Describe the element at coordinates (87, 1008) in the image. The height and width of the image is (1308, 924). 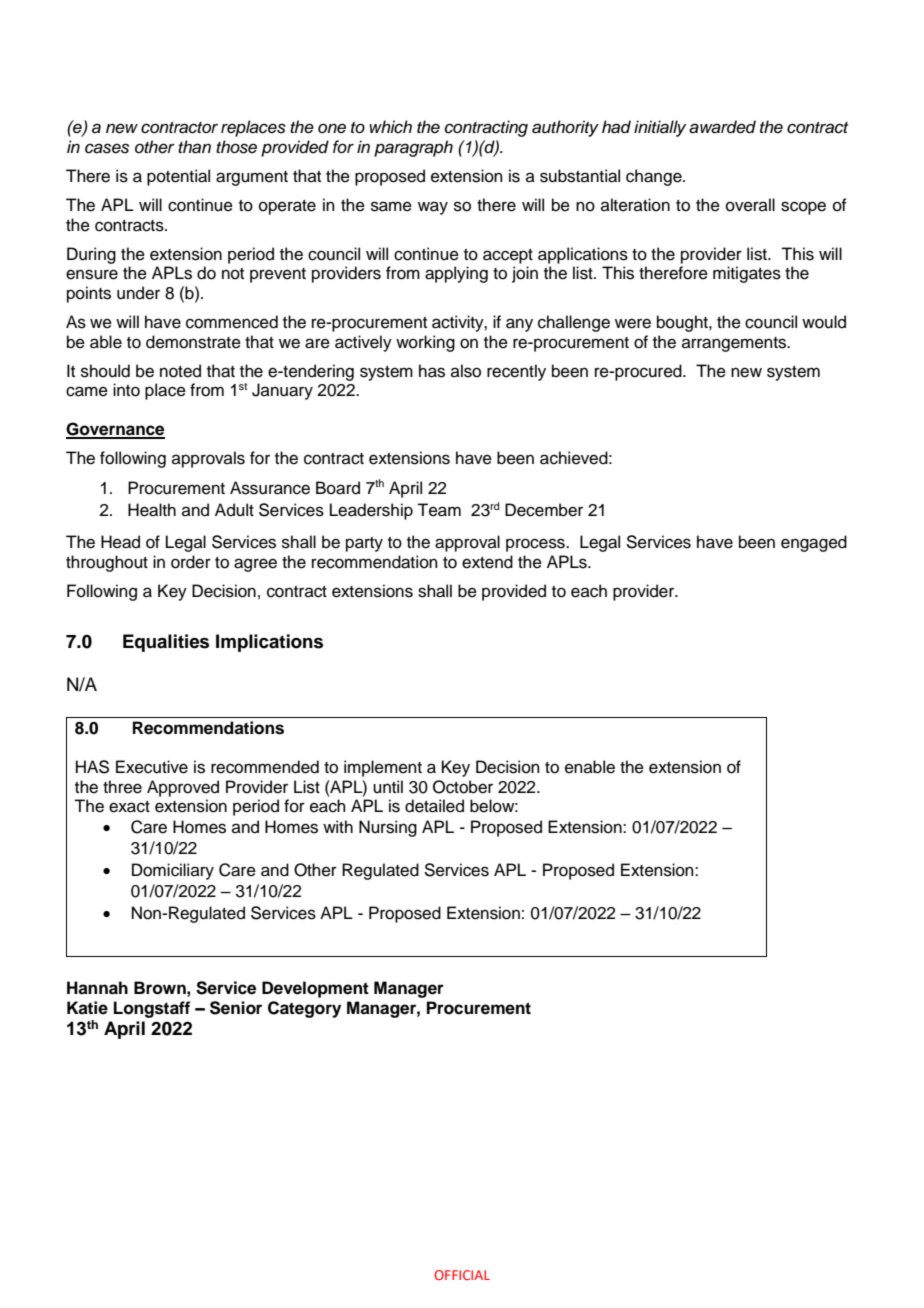
I see `Katie` at that location.
